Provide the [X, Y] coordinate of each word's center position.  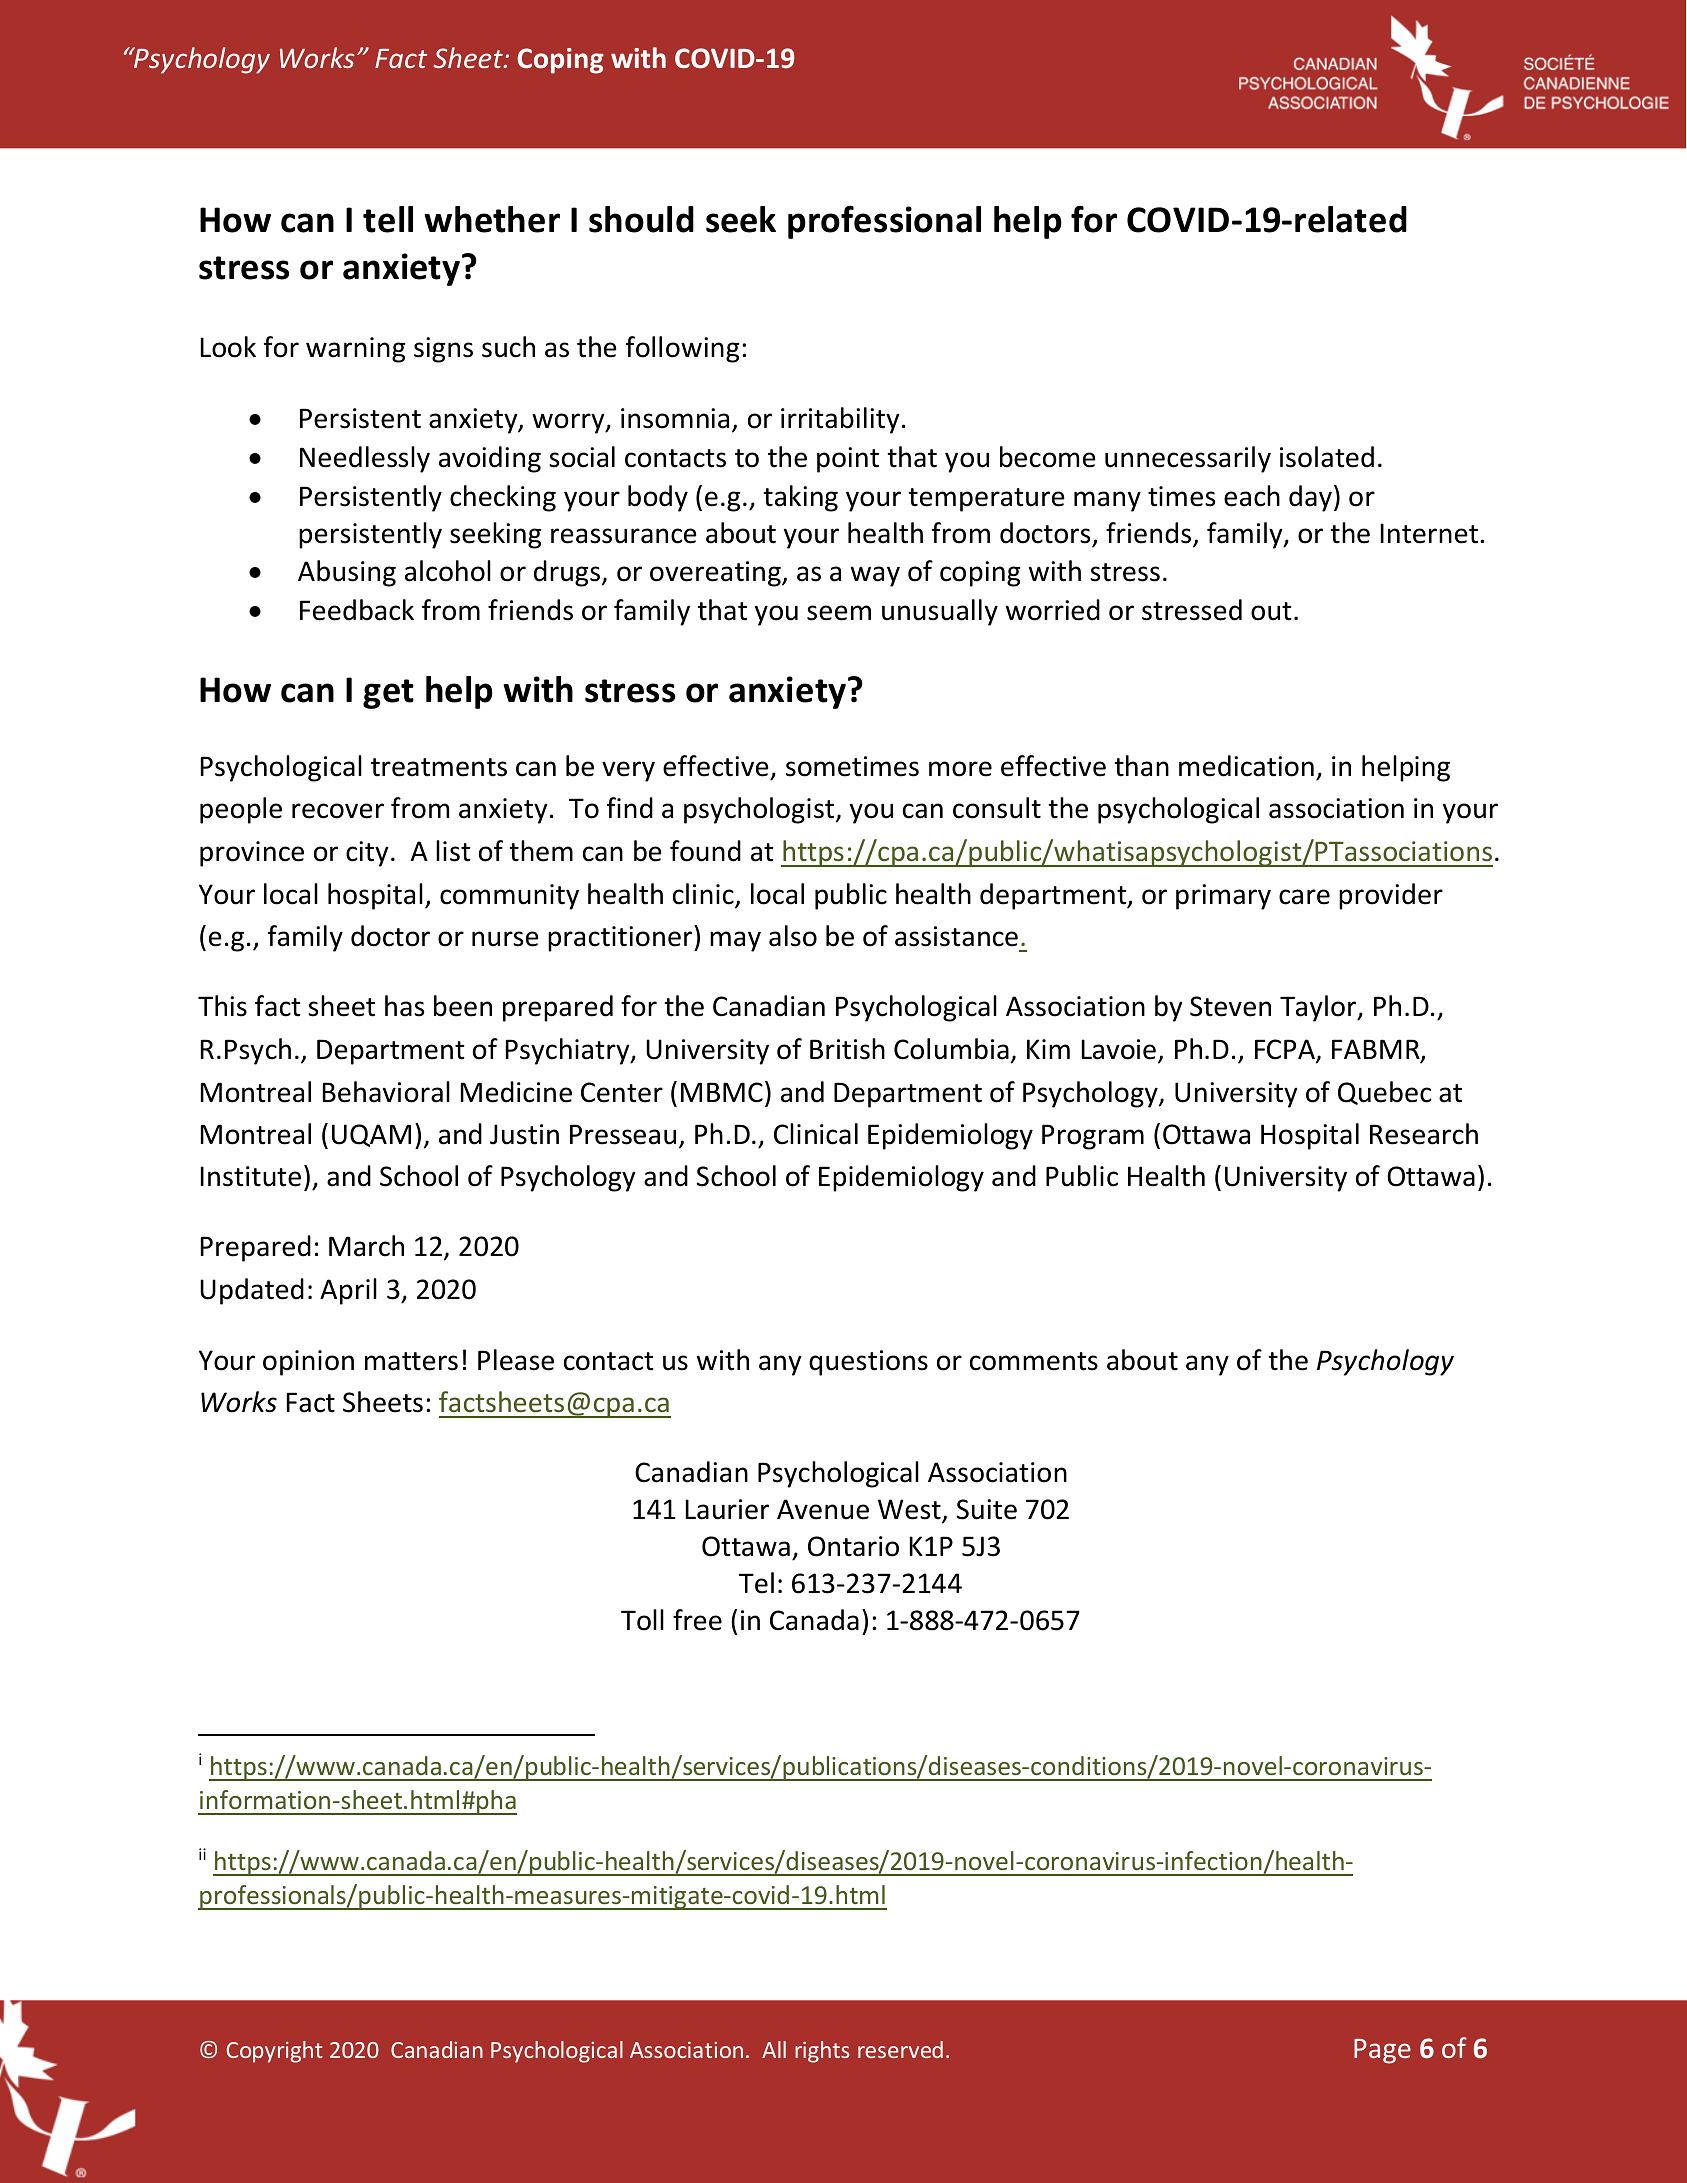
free [697, 1620]
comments [1034, 1361]
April [348, 1291]
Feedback [357, 610]
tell [388, 219]
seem [839, 613]
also [793, 936]
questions [868, 1363]
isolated [1327, 457]
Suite [987, 1509]
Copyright [275, 2052]
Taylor [1319, 1008]
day [1310, 498]
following [682, 349]
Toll [642, 1620]
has [404, 1006]
